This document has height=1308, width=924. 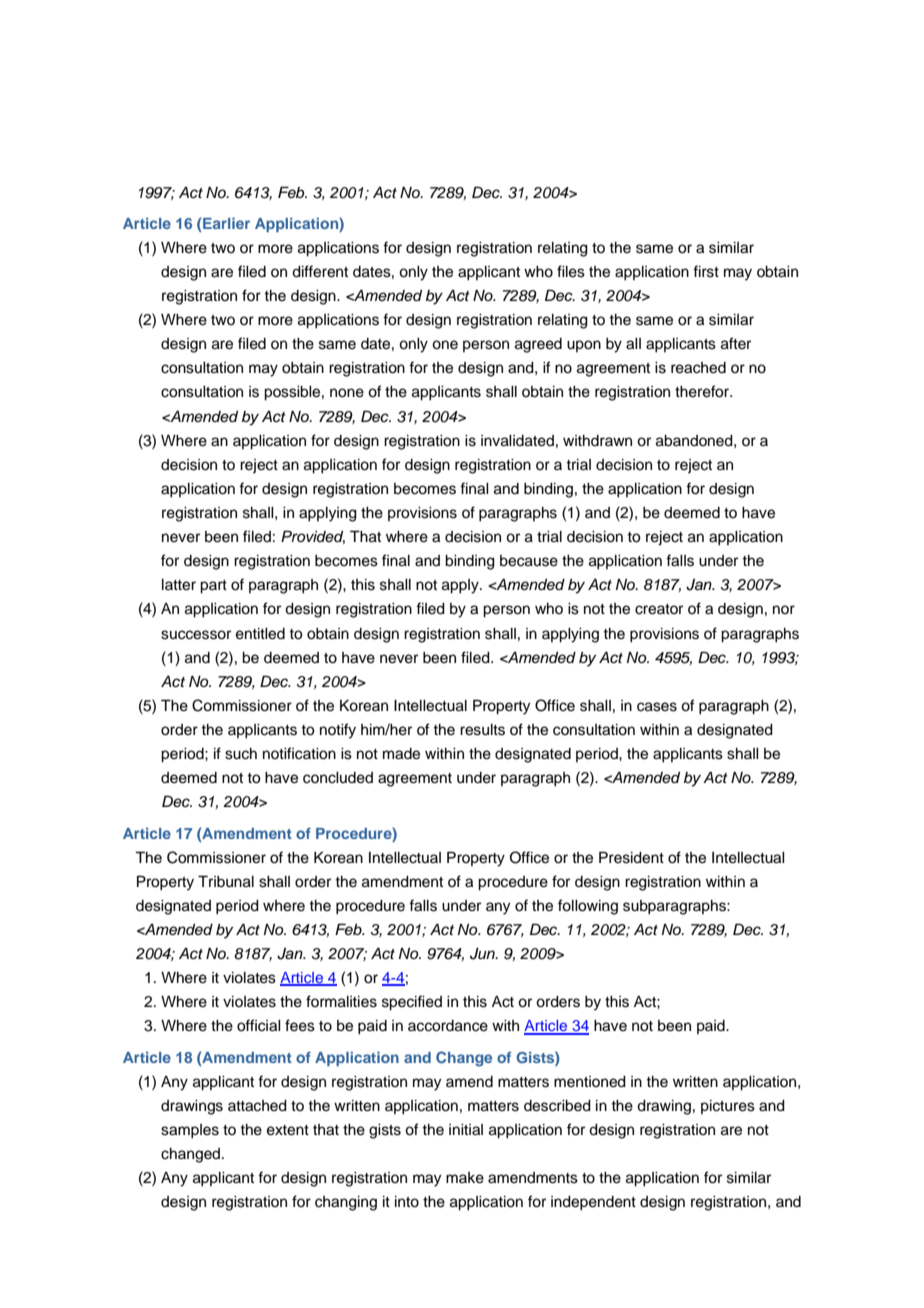 I want to click on Jun, so click(x=483, y=954).
